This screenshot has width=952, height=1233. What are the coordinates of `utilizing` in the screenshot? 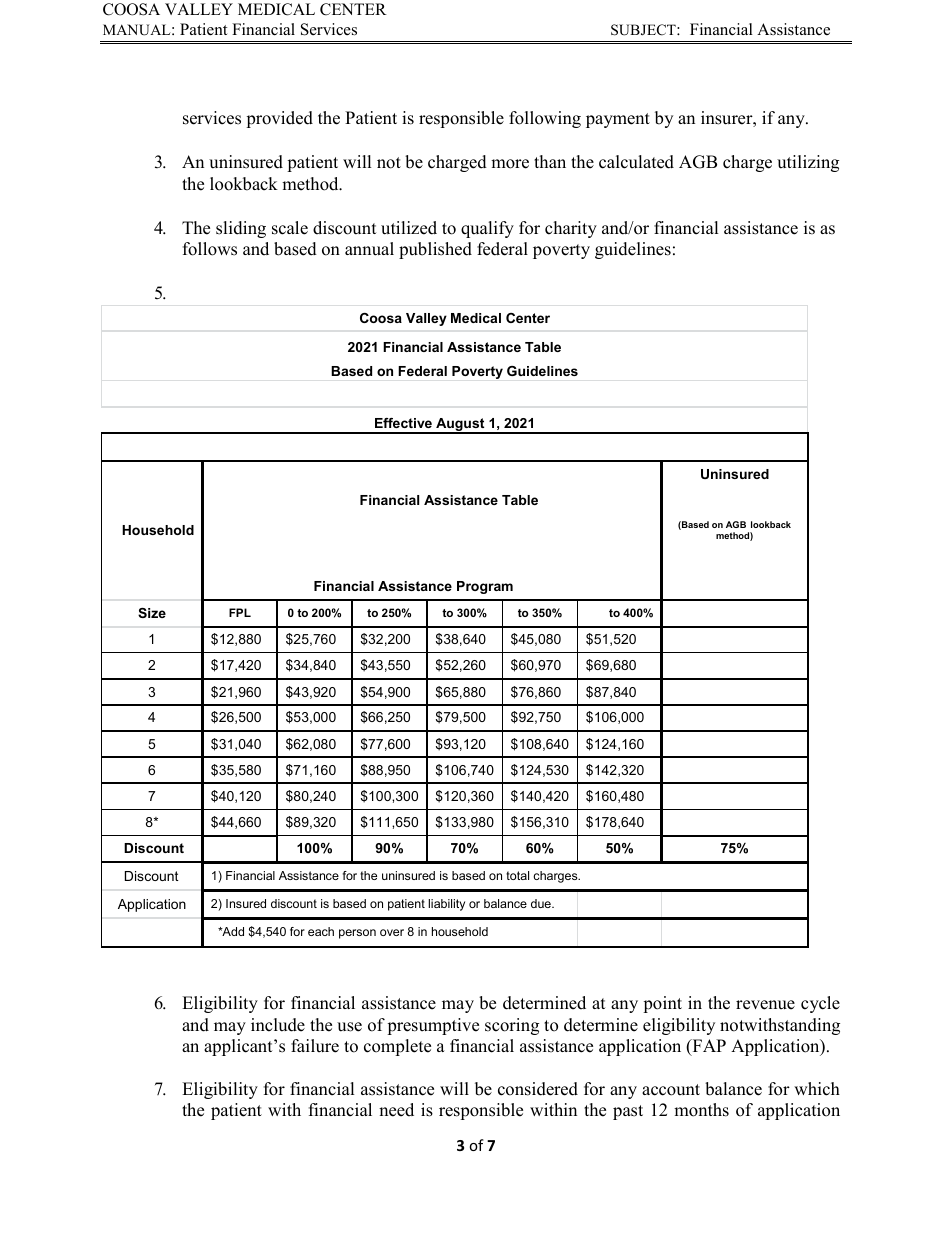 It's located at (808, 163).
